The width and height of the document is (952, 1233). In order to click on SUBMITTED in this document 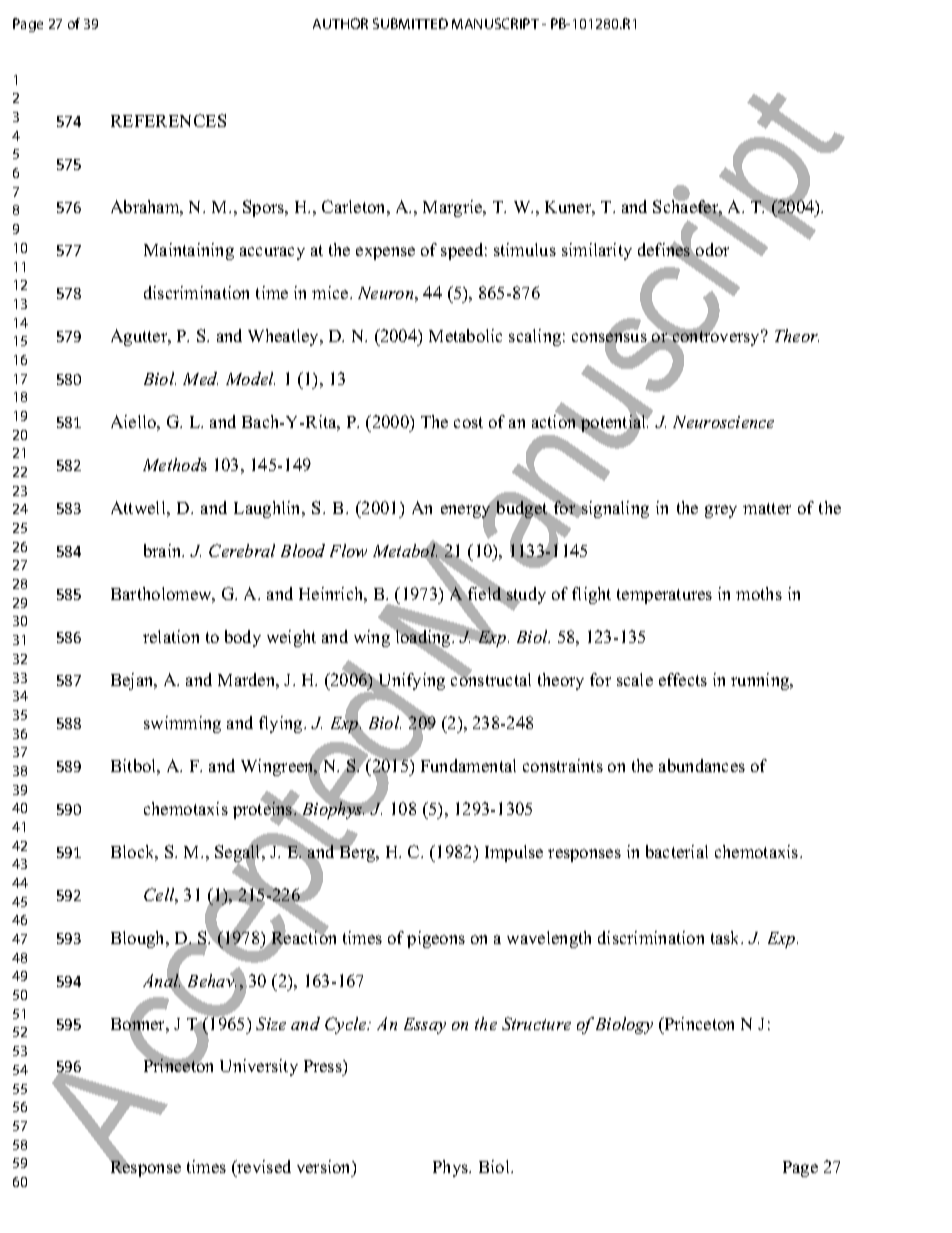, I will do `click(410, 23)`.
